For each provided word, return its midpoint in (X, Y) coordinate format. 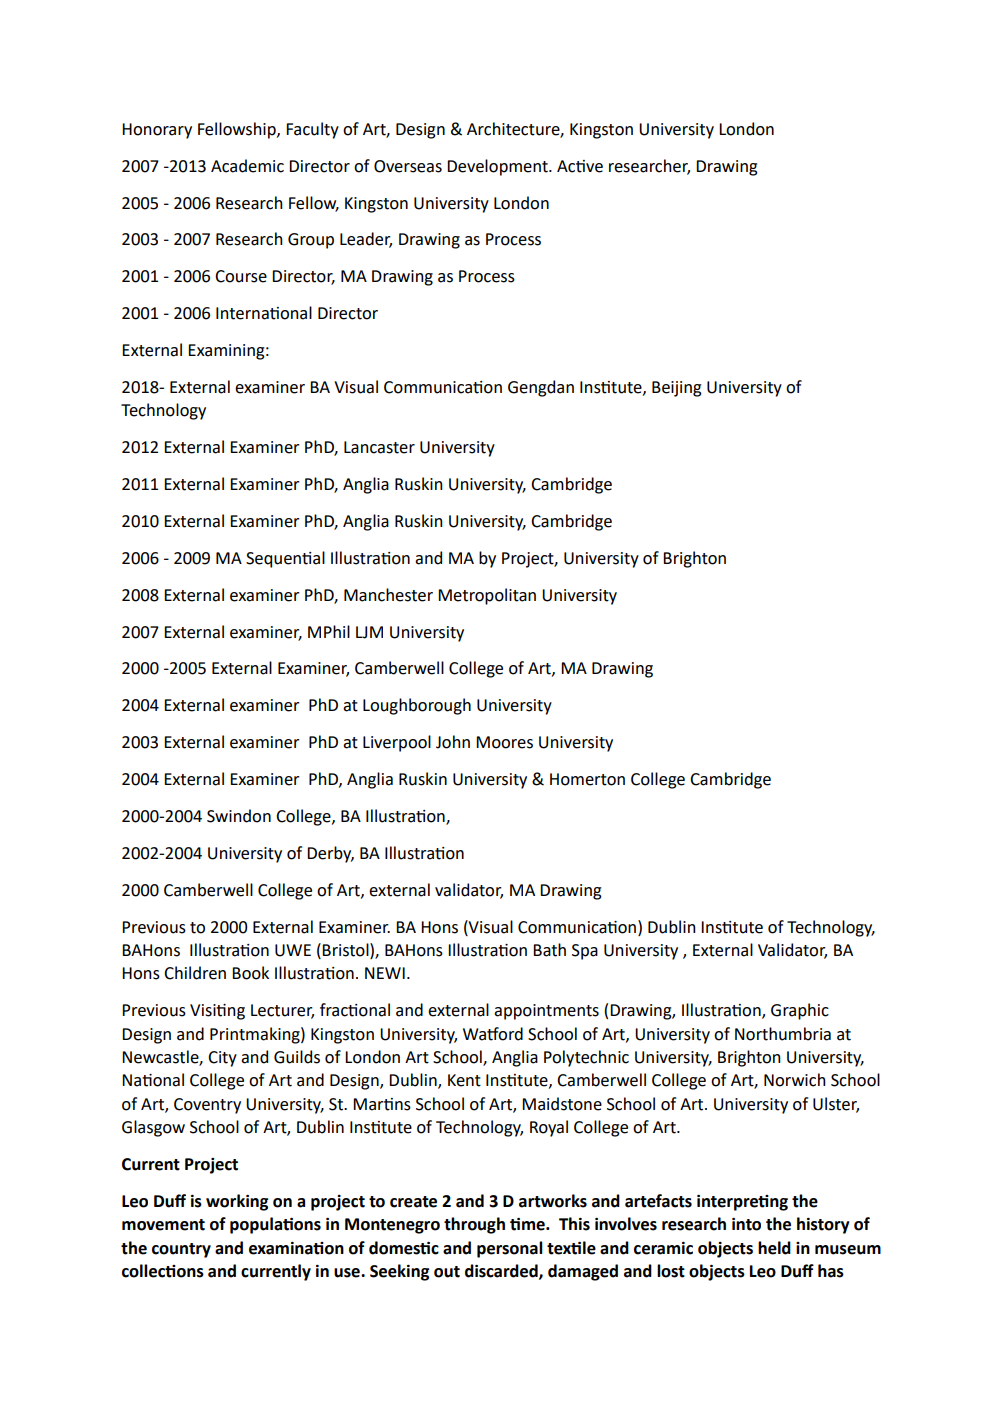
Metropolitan (487, 596)
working (237, 1202)
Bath (549, 950)
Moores (504, 742)
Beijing (677, 389)
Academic (247, 166)
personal (510, 1249)
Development (498, 167)
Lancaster (379, 447)
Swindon (239, 816)
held (774, 1248)
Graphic (800, 1011)
